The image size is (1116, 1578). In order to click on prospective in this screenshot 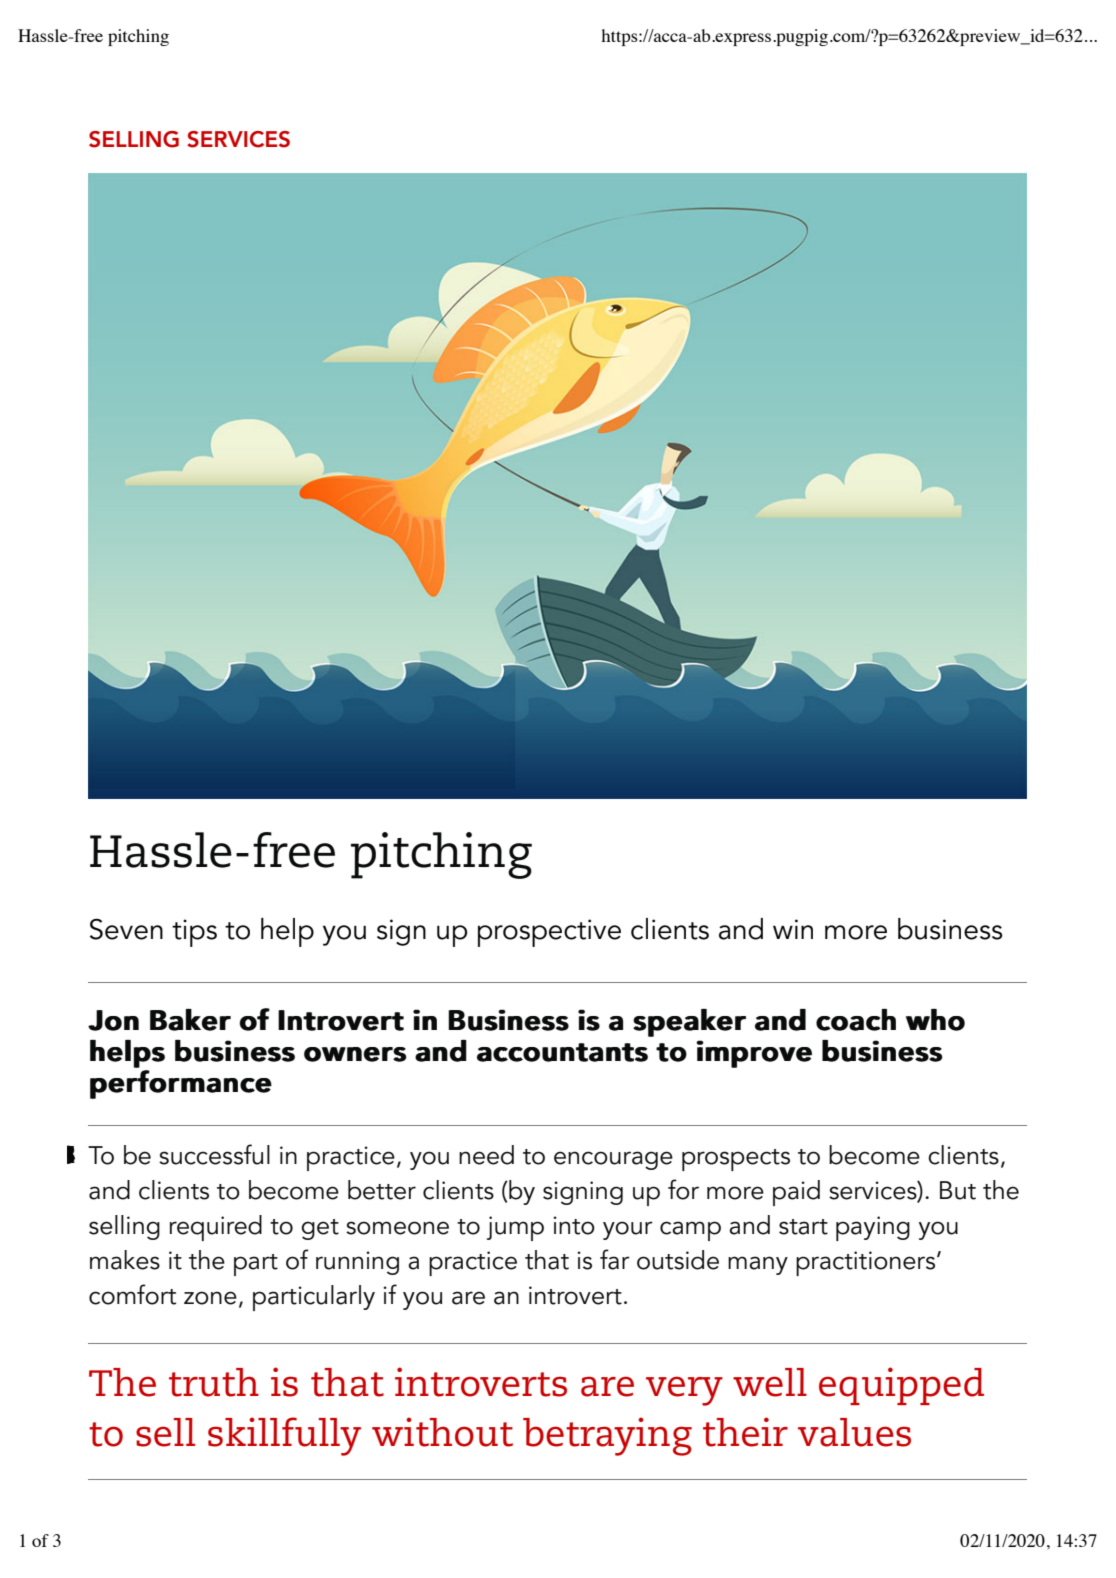, I will do `click(549, 933)`.
